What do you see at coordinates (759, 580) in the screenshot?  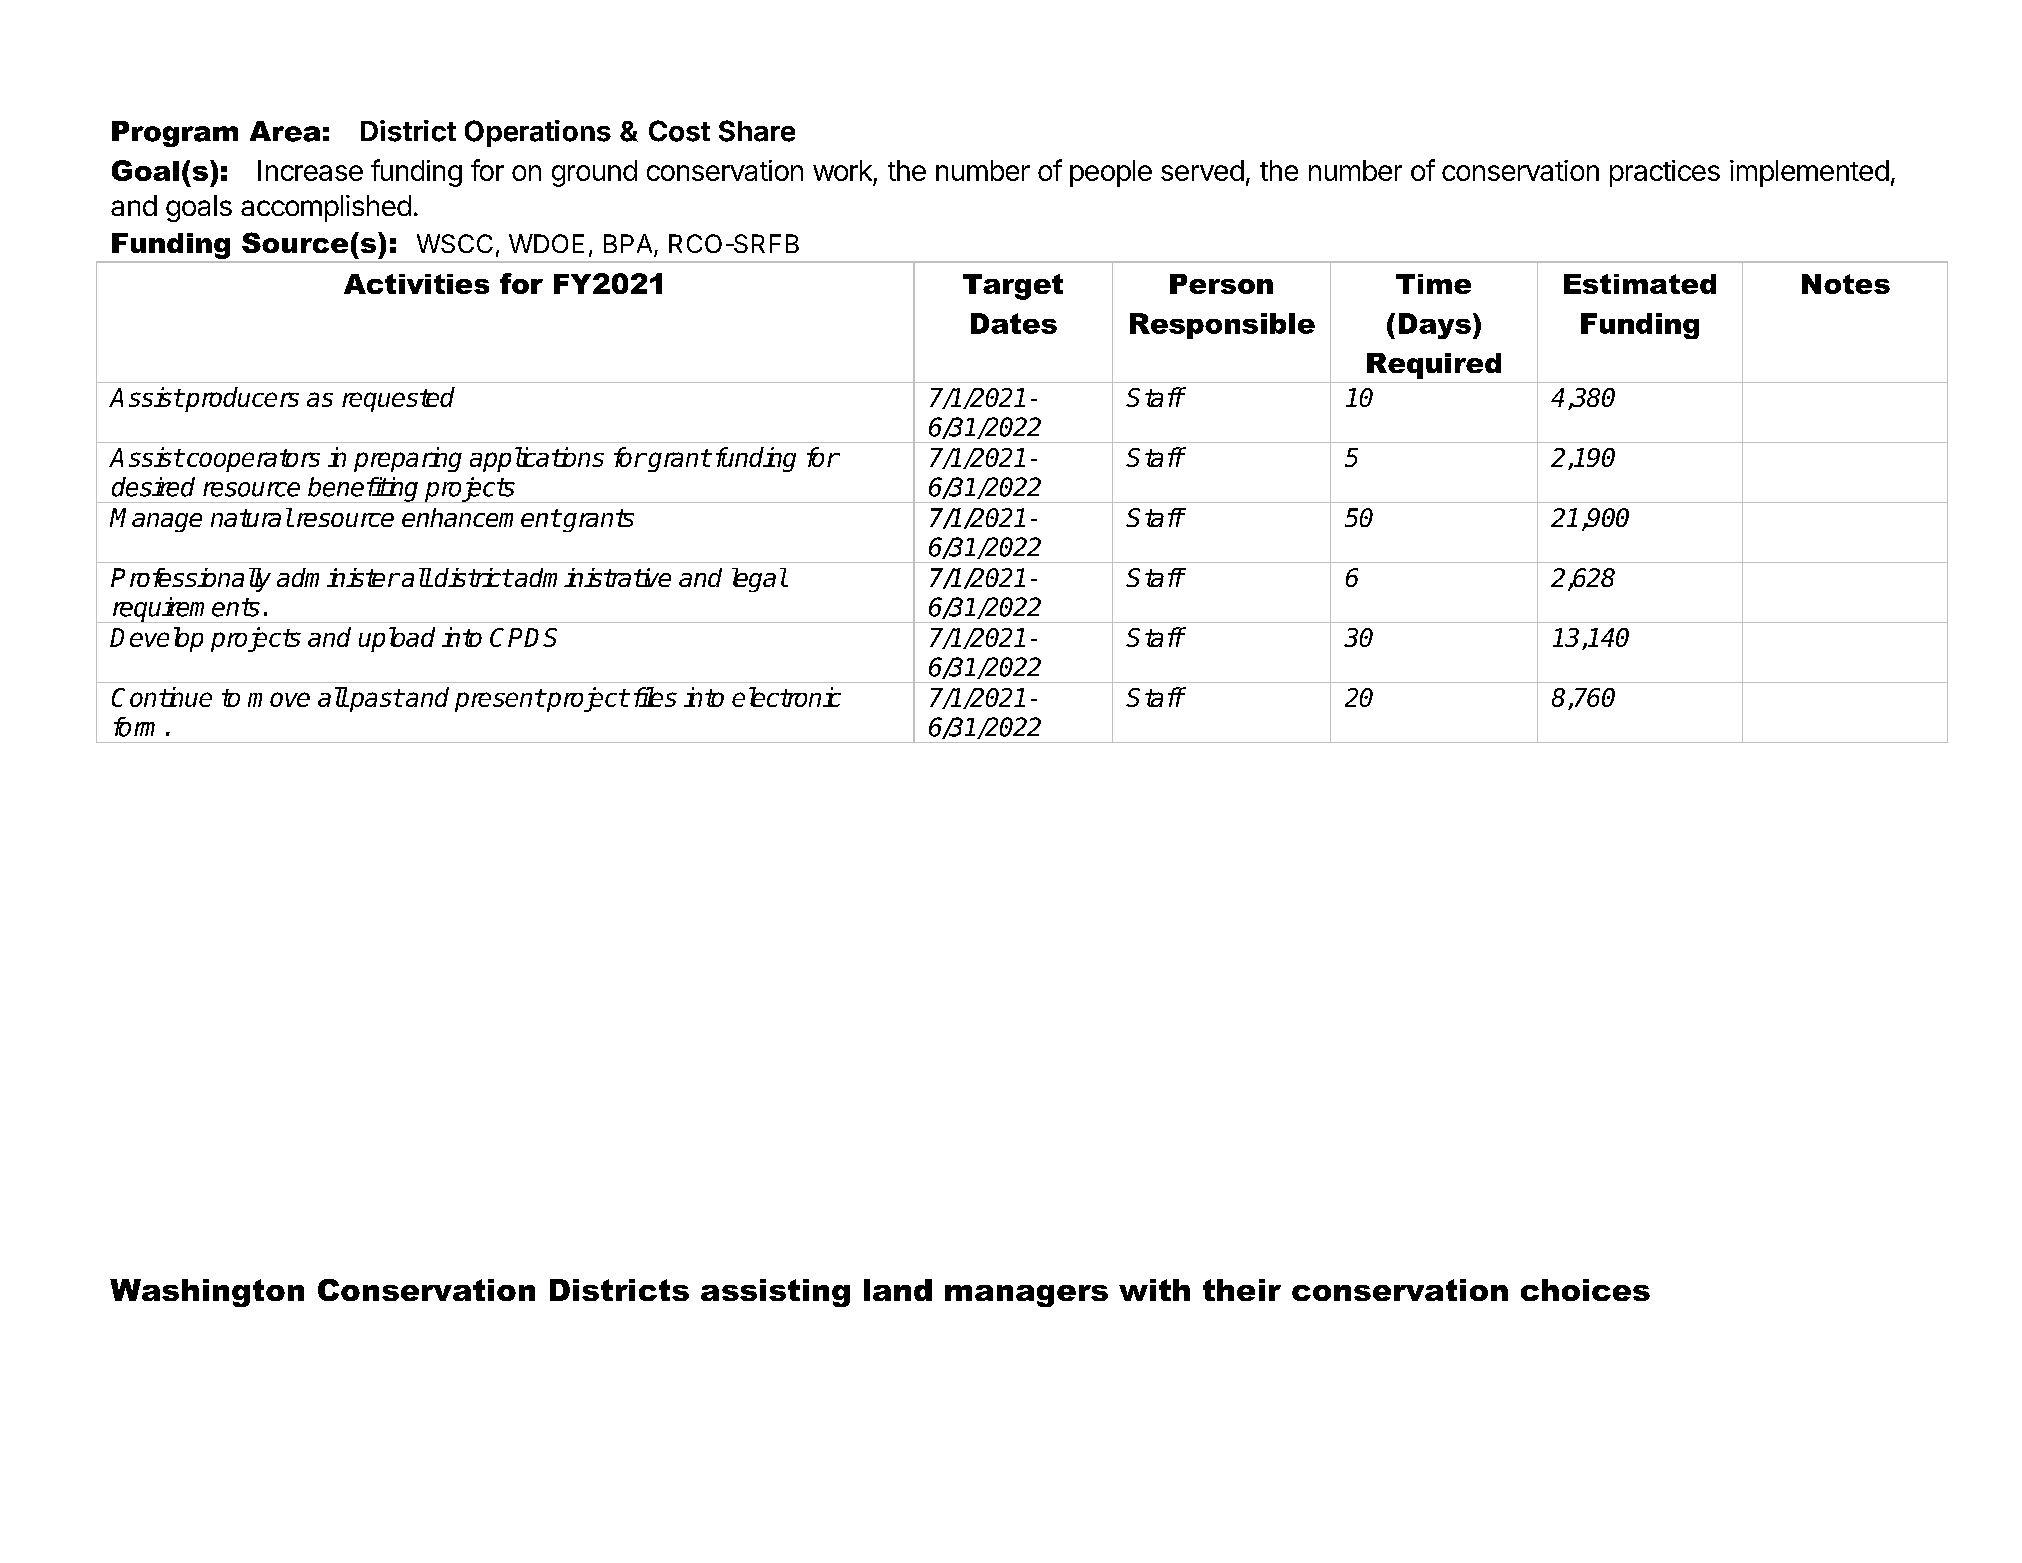 I see `legal` at bounding box center [759, 580].
